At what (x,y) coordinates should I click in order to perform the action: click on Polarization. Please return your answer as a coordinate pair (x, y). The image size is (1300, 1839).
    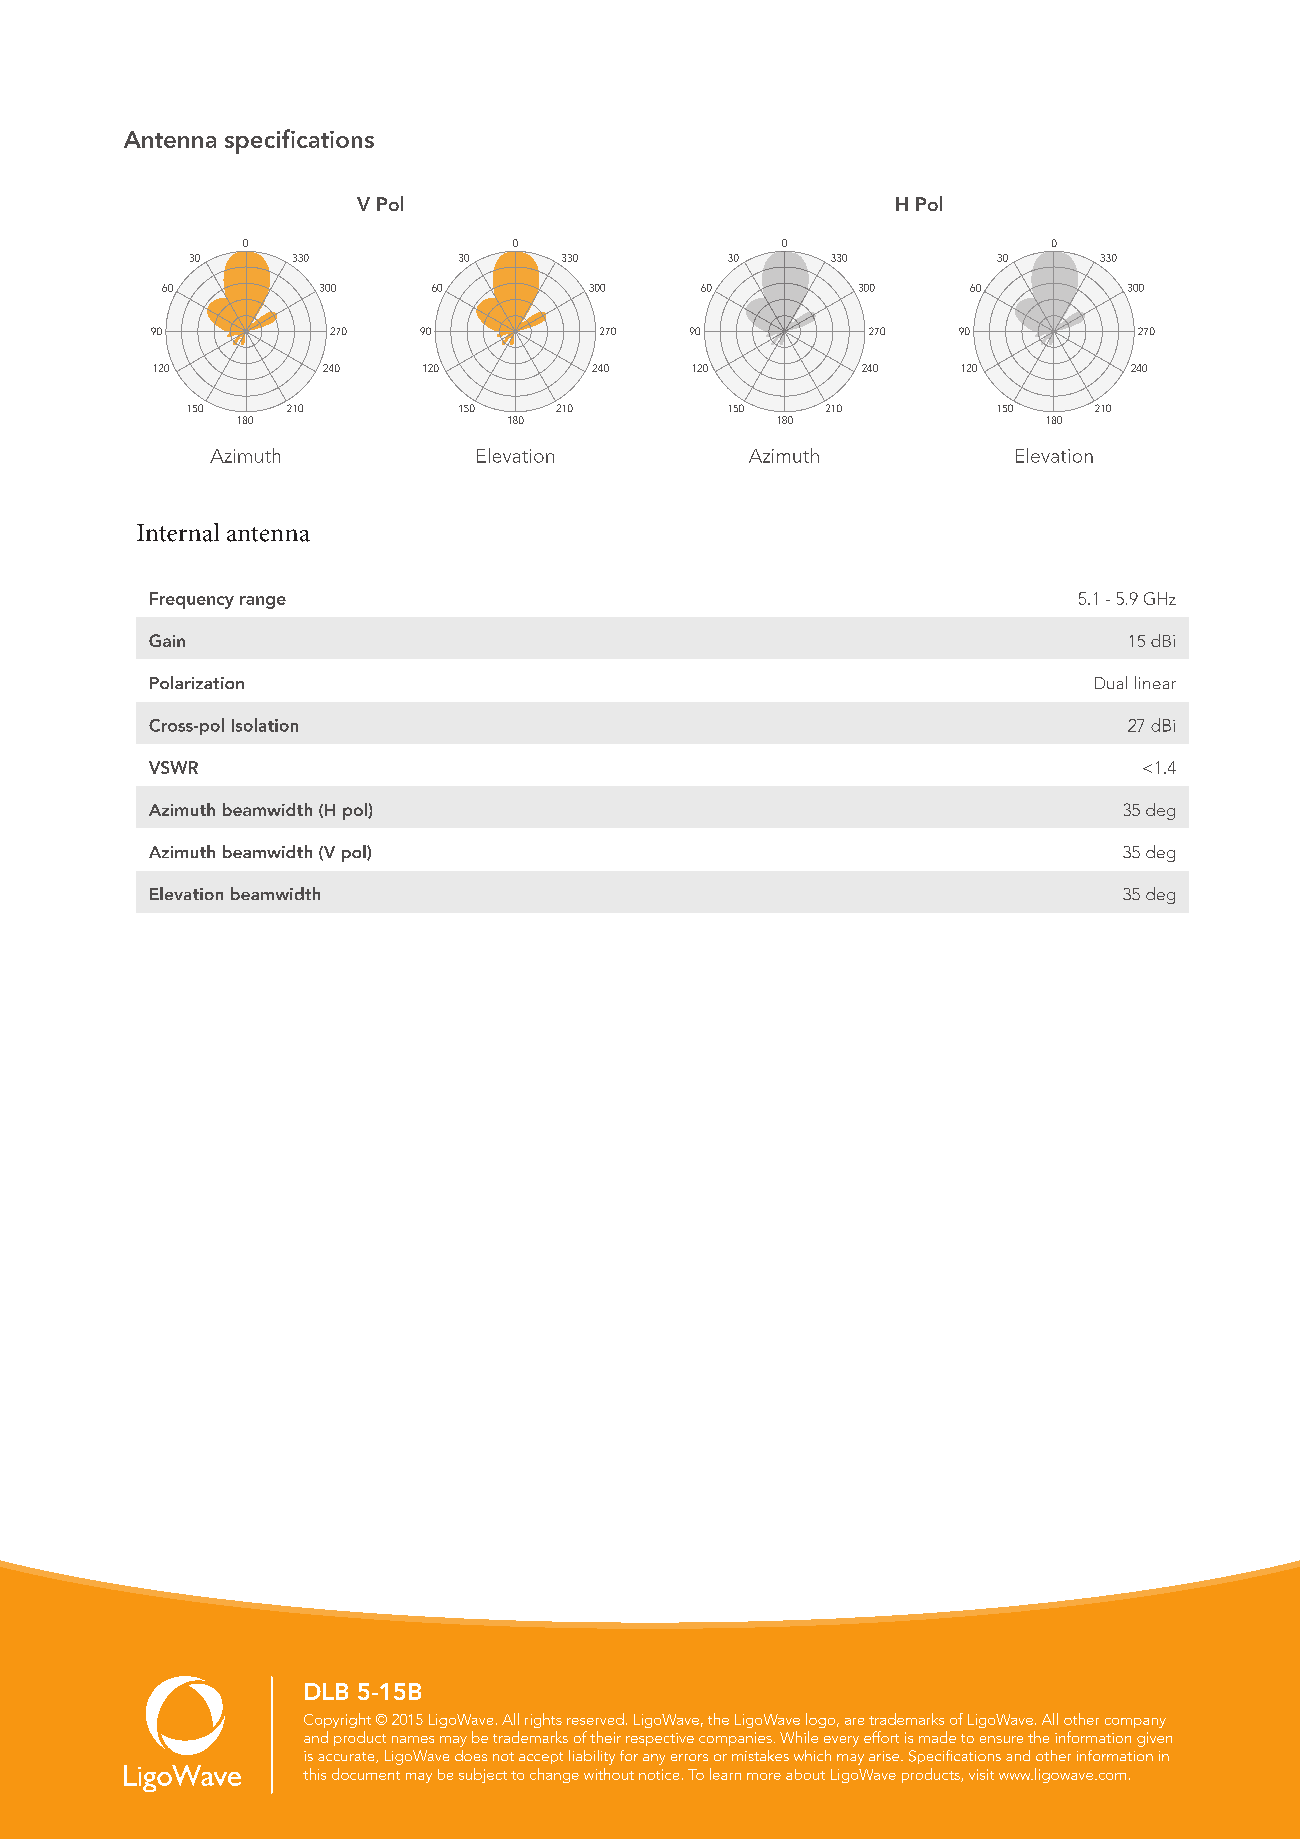
    Looking at the image, I should click on (197, 682).
